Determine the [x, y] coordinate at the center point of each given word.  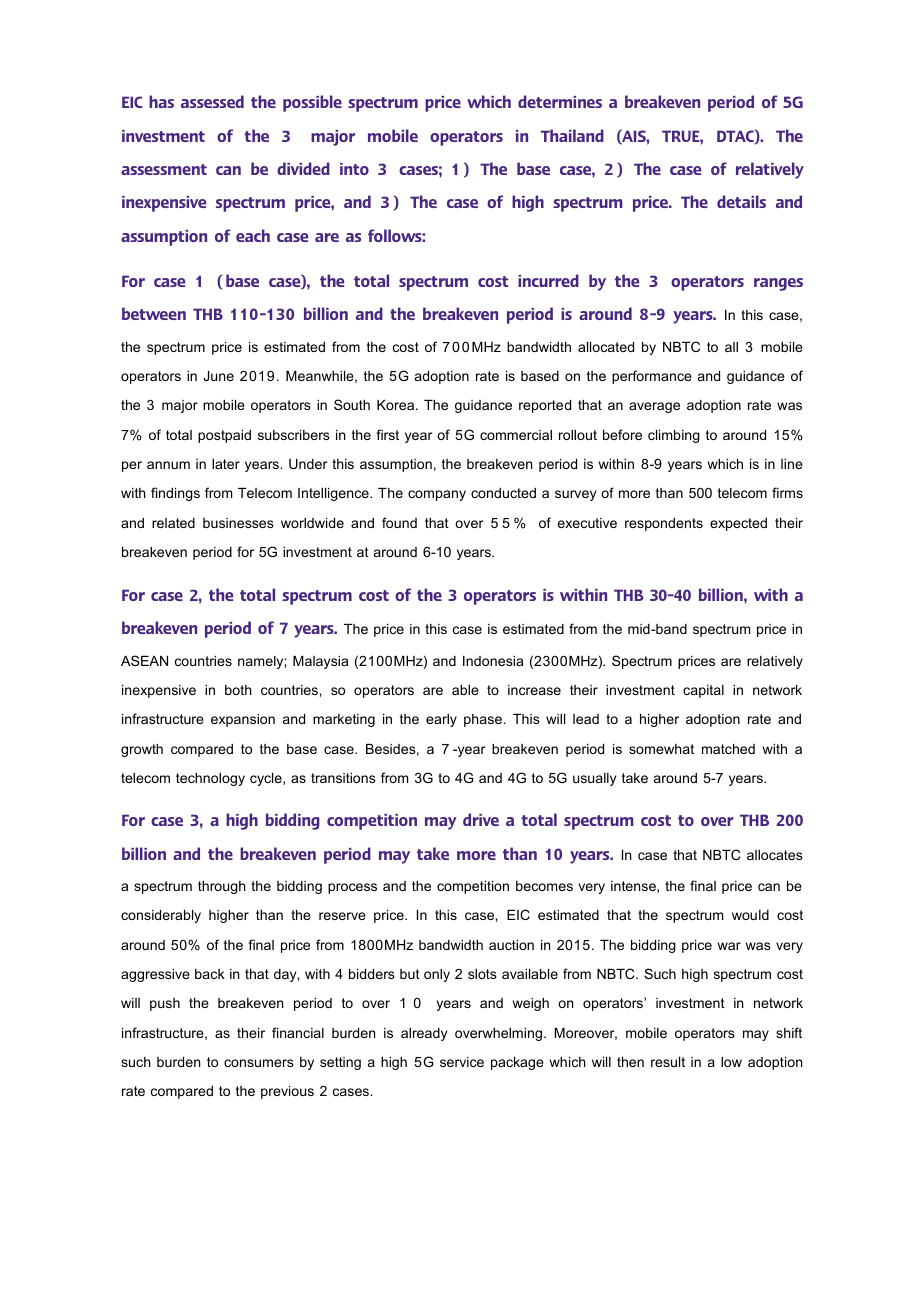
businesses [238, 523]
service [462, 1062]
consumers [259, 1063]
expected [738, 524]
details [741, 201]
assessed [212, 101]
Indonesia [493, 661]
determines [560, 101]
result [668, 1062]
